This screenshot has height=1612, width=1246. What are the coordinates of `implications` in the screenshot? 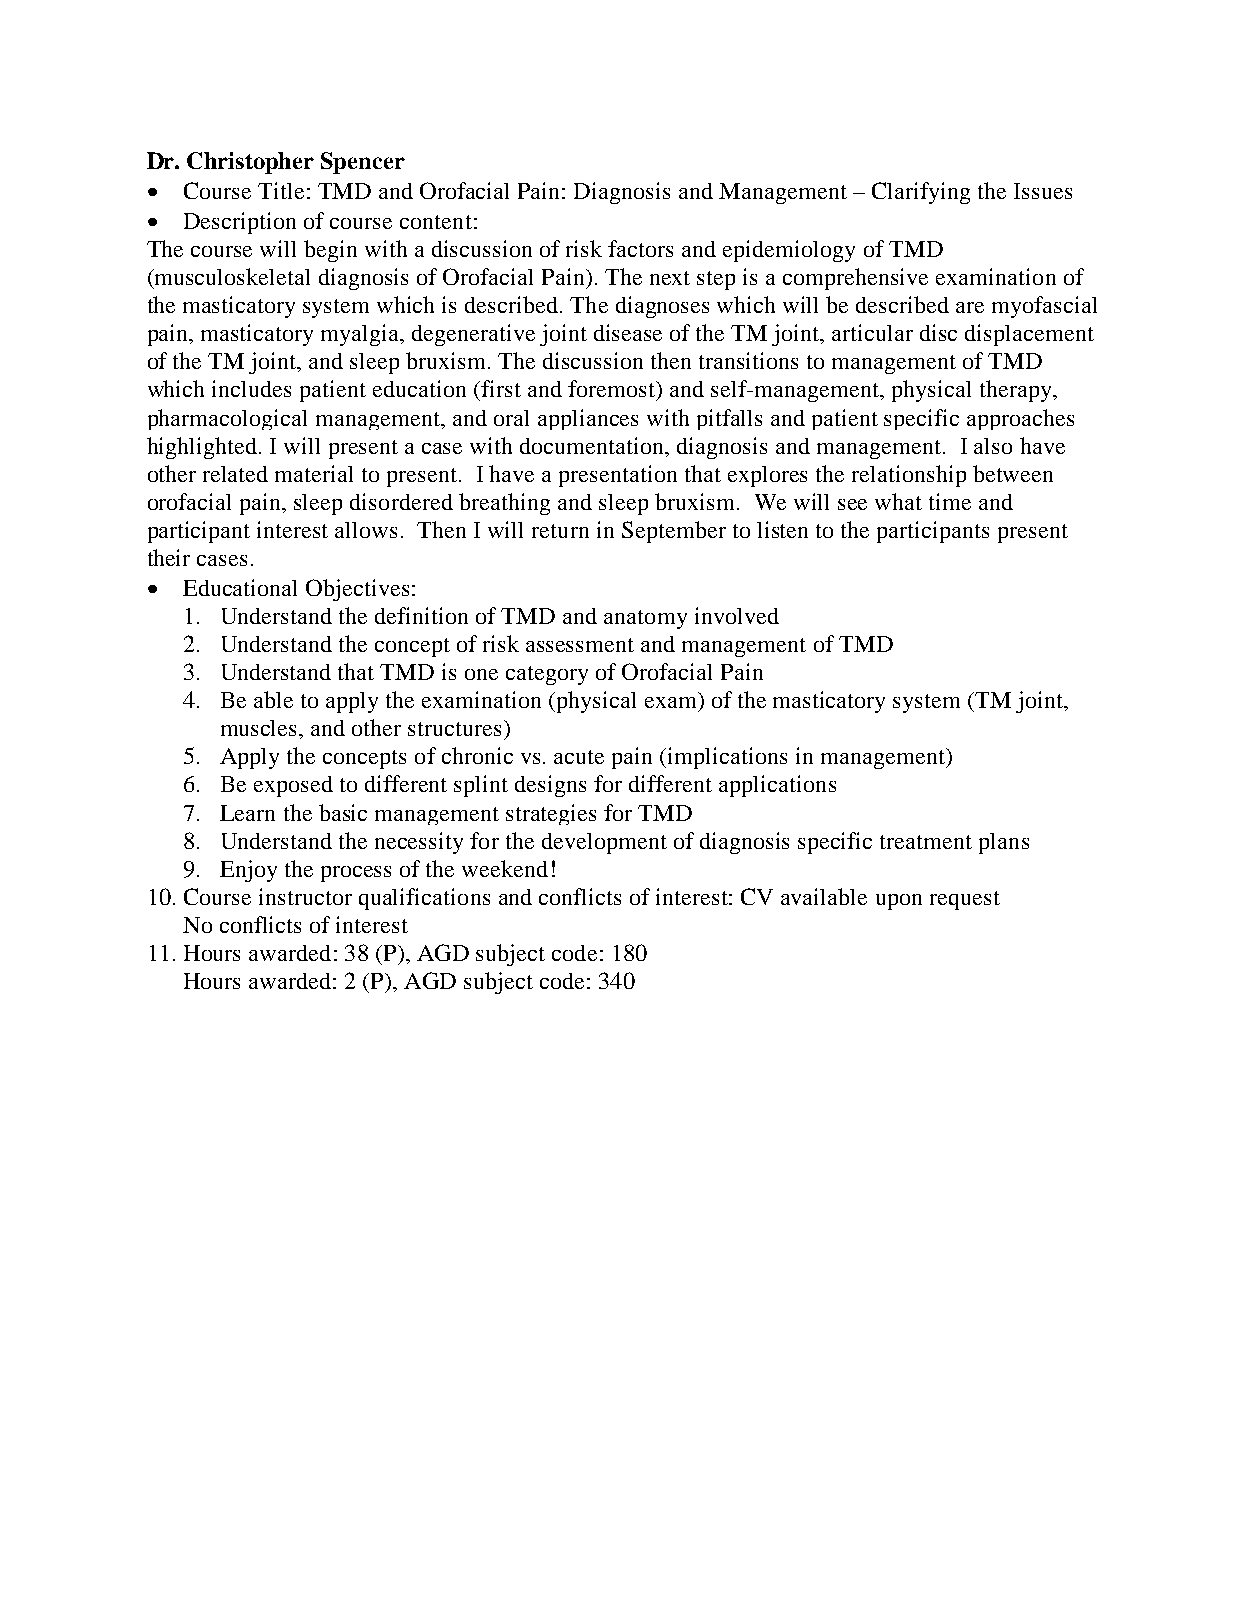 It's located at (727, 758).
